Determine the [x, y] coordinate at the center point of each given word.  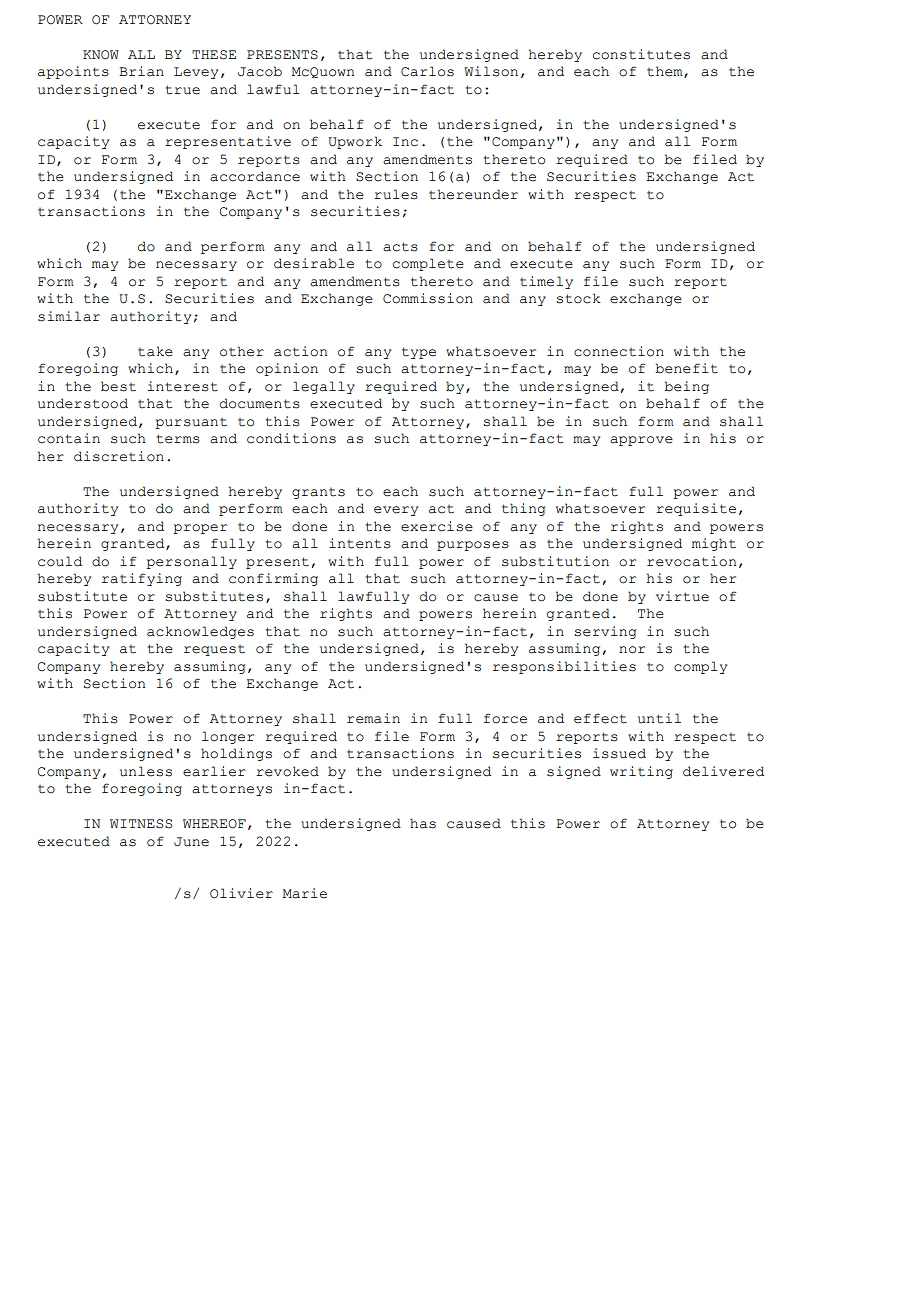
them [666, 72]
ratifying [142, 579]
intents [360, 543]
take [155, 351]
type [419, 353]
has [423, 823]
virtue [682, 596]
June [191, 842]
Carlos [427, 71]
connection [619, 351]
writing [641, 772]
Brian [141, 71]
